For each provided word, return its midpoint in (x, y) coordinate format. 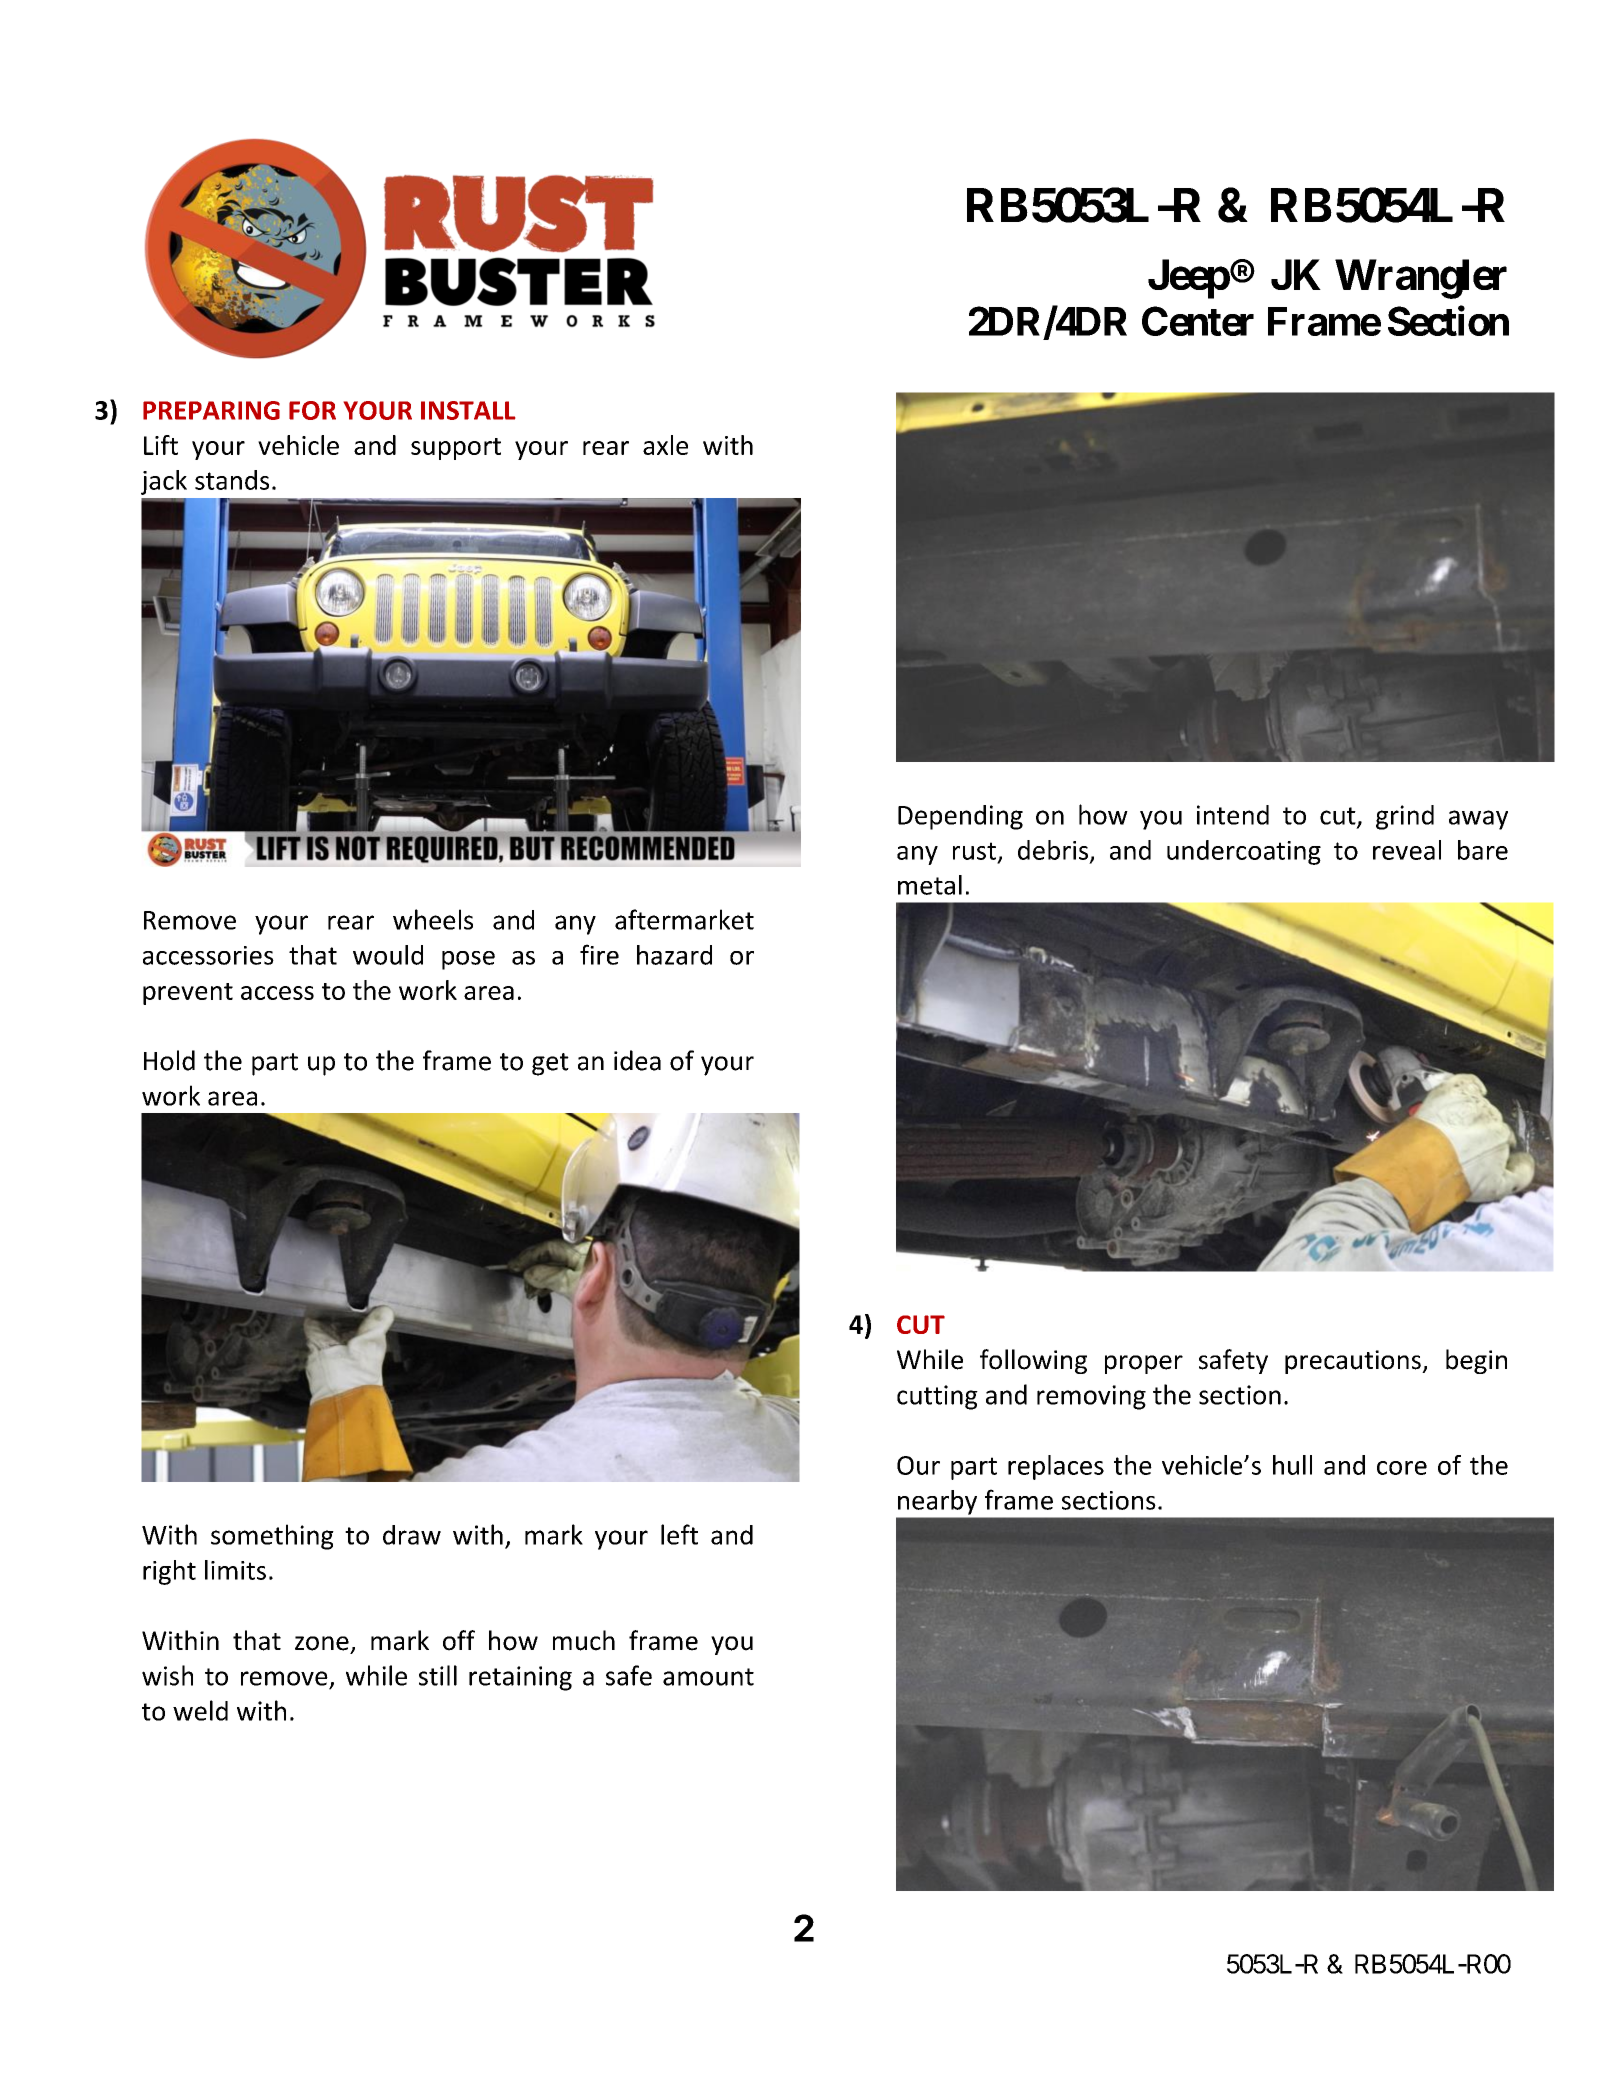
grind (1405, 817)
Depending (960, 817)
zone (322, 1643)
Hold (169, 1060)
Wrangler (1421, 279)
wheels (433, 919)
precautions (1354, 1362)
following (1033, 1361)
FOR (312, 410)
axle (665, 445)
